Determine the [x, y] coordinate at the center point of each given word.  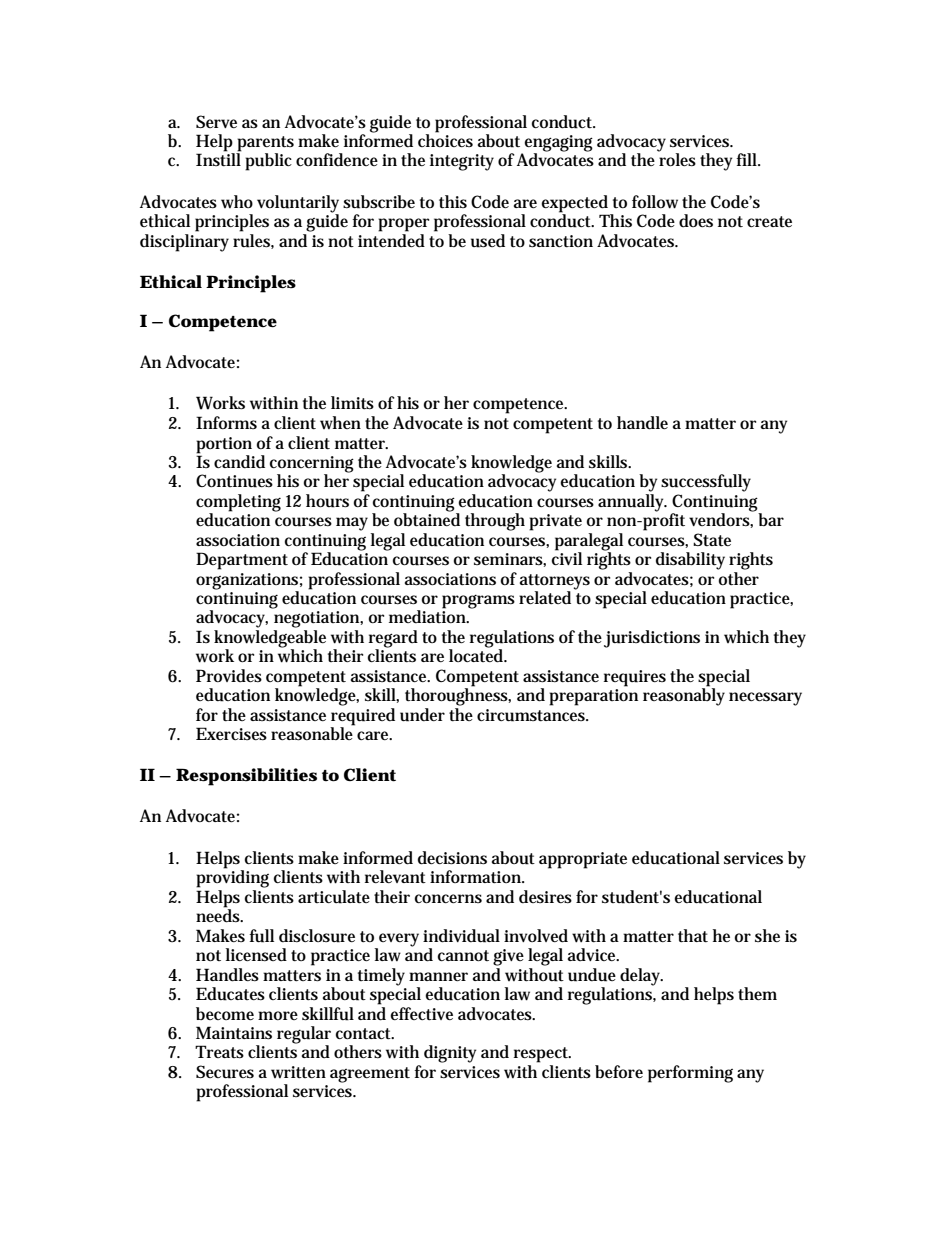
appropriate [583, 860]
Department [242, 561]
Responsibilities [246, 777]
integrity [462, 162]
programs [478, 602]
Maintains [234, 1033]
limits [352, 403]
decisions [452, 858]
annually [632, 503]
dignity [450, 1054]
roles [677, 159]
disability [690, 561]
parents [265, 145]
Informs [226, 422]
